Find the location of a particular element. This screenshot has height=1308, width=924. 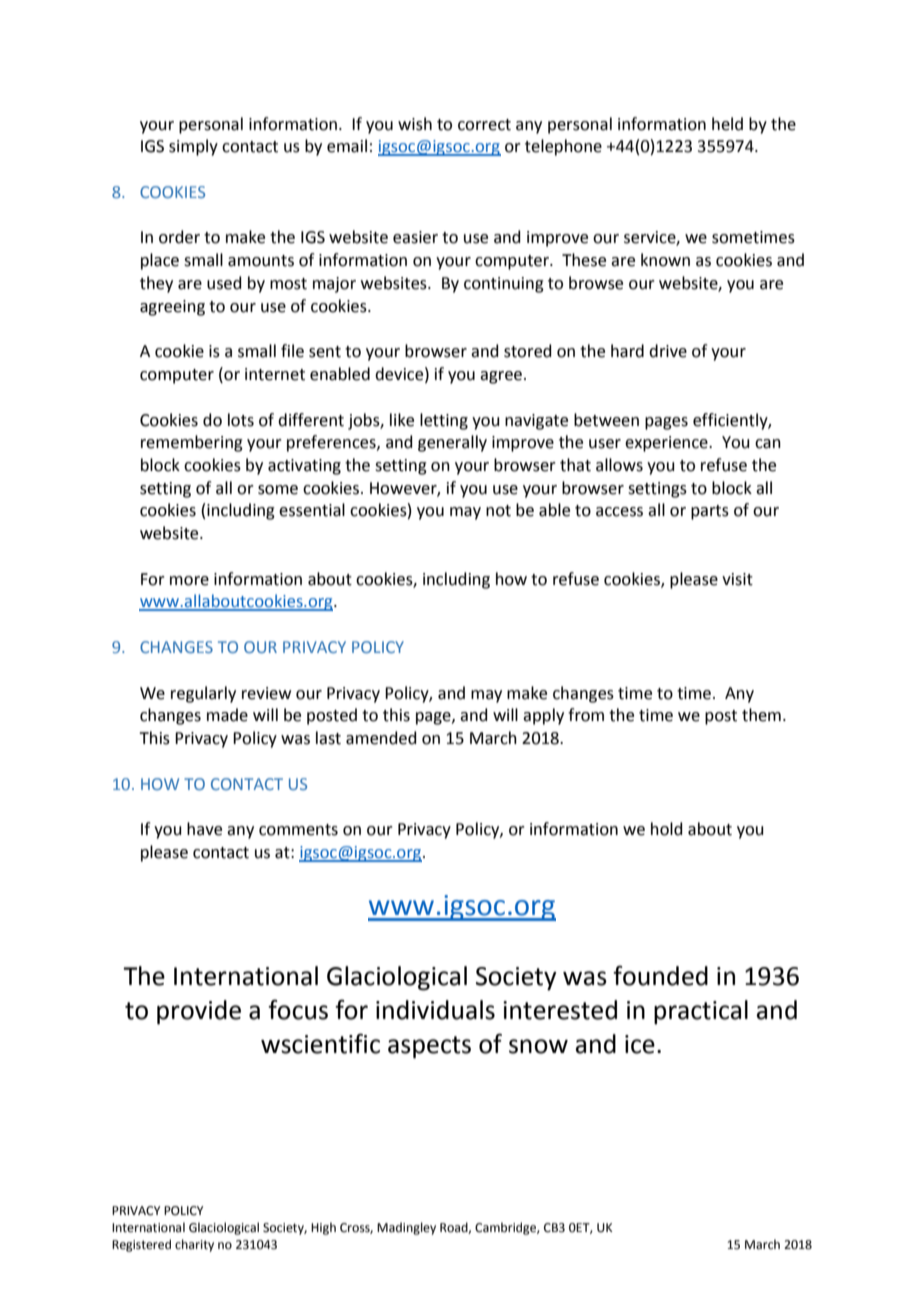

charity is located at coordinates (194, 1245).
